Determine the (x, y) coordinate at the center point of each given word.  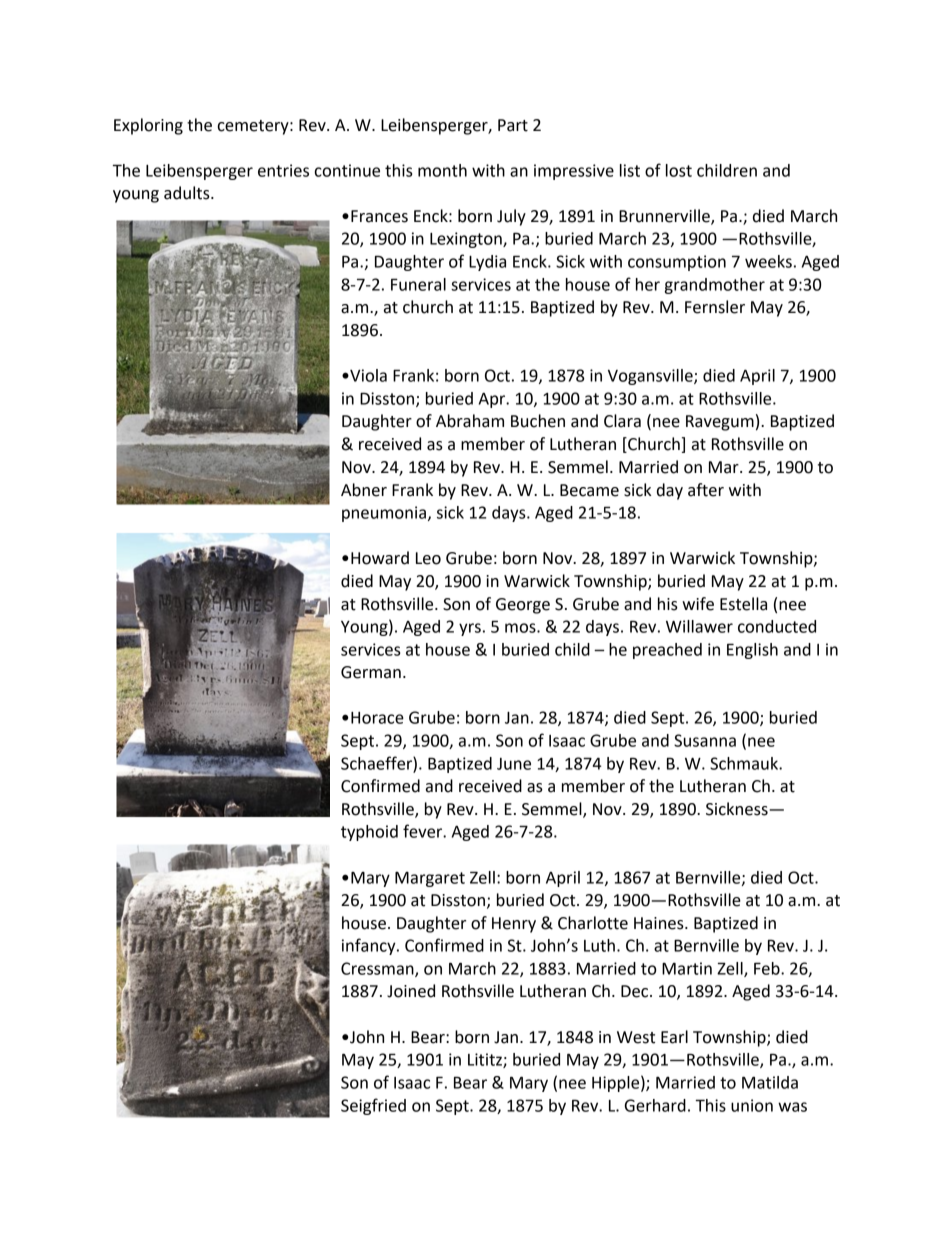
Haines (660, 923)
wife (698, 604)
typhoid (369, 833)
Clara (622, 421)
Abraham (470, 421)
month (442, 170)
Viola (367, 375)
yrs (470, 629)
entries (283, 170)
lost (679, 170)
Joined (411, 991)
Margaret (430, 879)
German (371, 672)
